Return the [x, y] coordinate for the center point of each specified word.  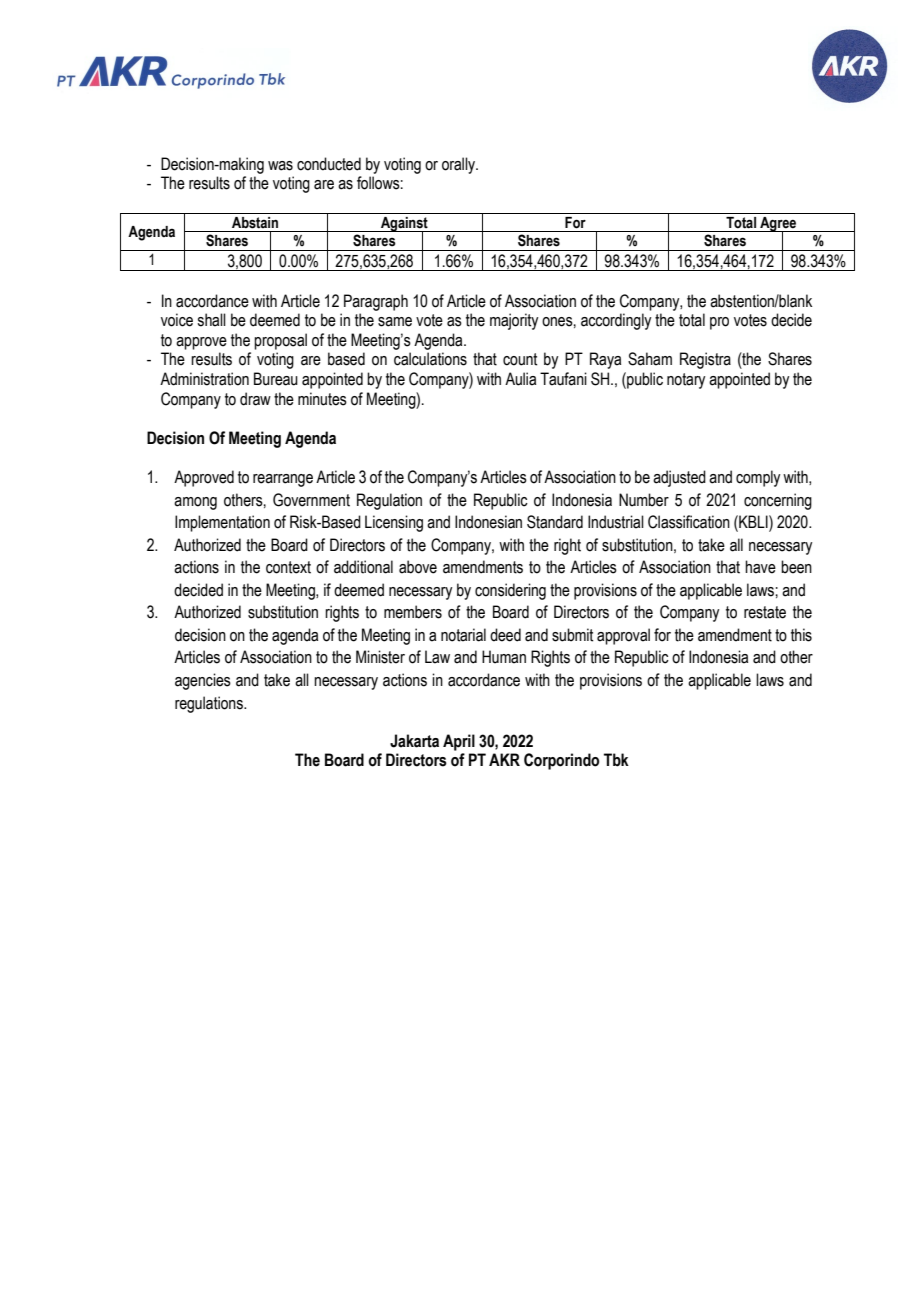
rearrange [283, 480]
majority [514, 321]
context [288, 567]
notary [686, 381]
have [760, 567]
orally [460, 165]
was [280, 166]
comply [758, 478]
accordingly [616, 321]
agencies [203, 681]
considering [510, 591]
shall [211, 320]
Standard [555, 522]
